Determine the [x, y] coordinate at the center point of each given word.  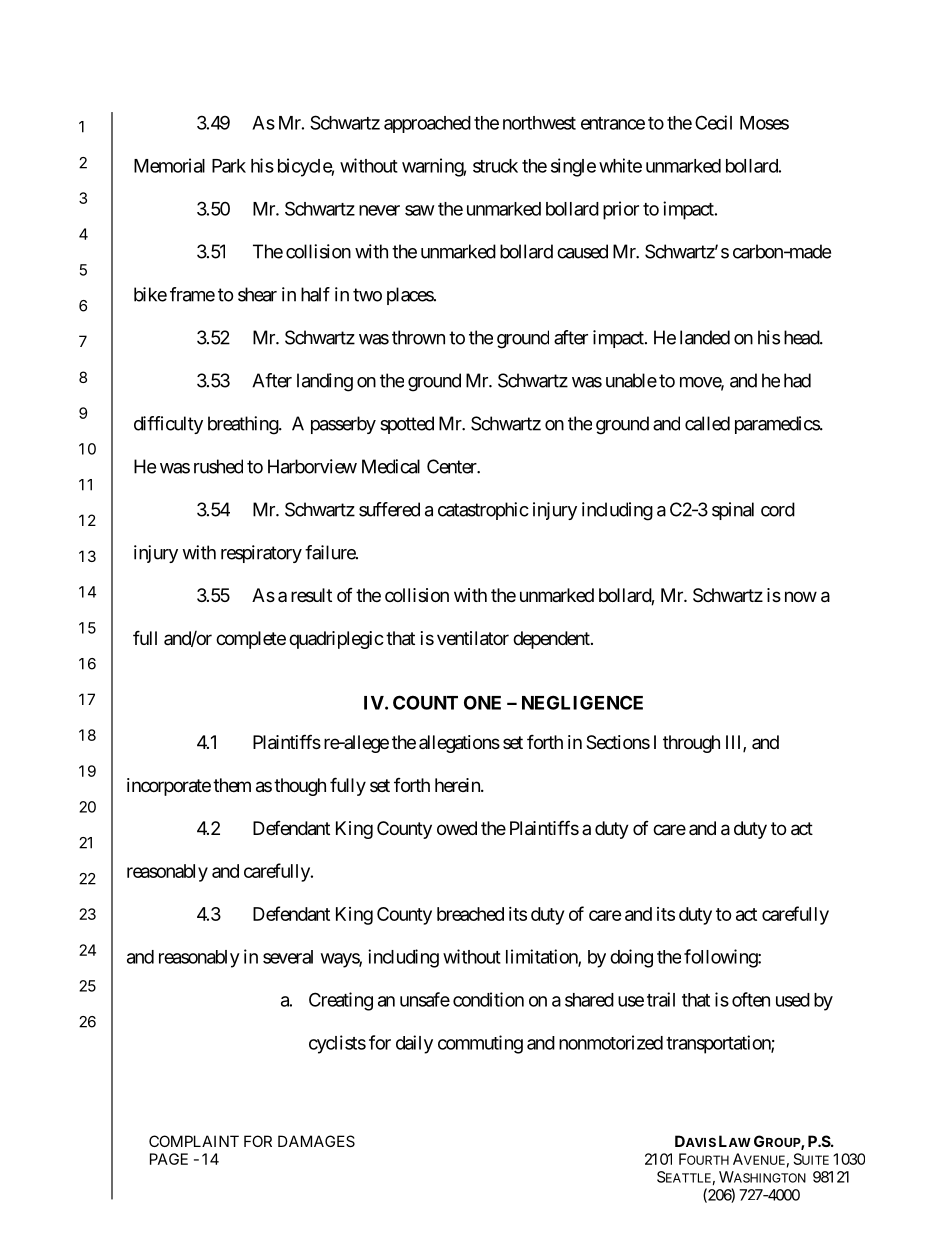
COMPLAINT [194, 1141]
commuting [480, 1044]
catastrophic [483, 511]
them [232, 785]
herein [458, 785]
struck [495, 166]
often [751, 999]
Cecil [713, 122]
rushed [218, 466]
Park [229, 166]
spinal [733, 511]
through [691, 744]
